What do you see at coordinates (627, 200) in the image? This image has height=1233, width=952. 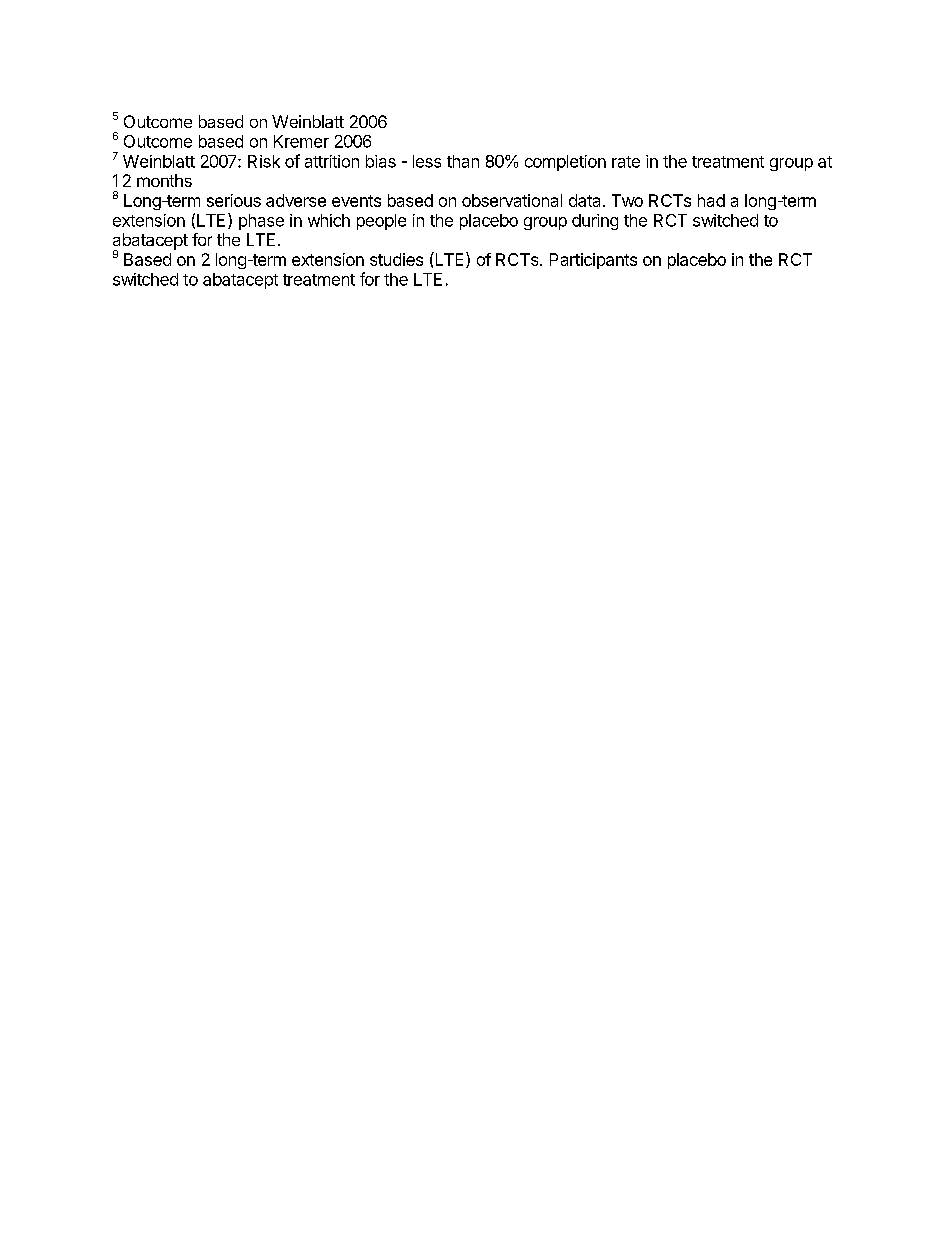 I see `Two` at bounding box center [627, 200].
